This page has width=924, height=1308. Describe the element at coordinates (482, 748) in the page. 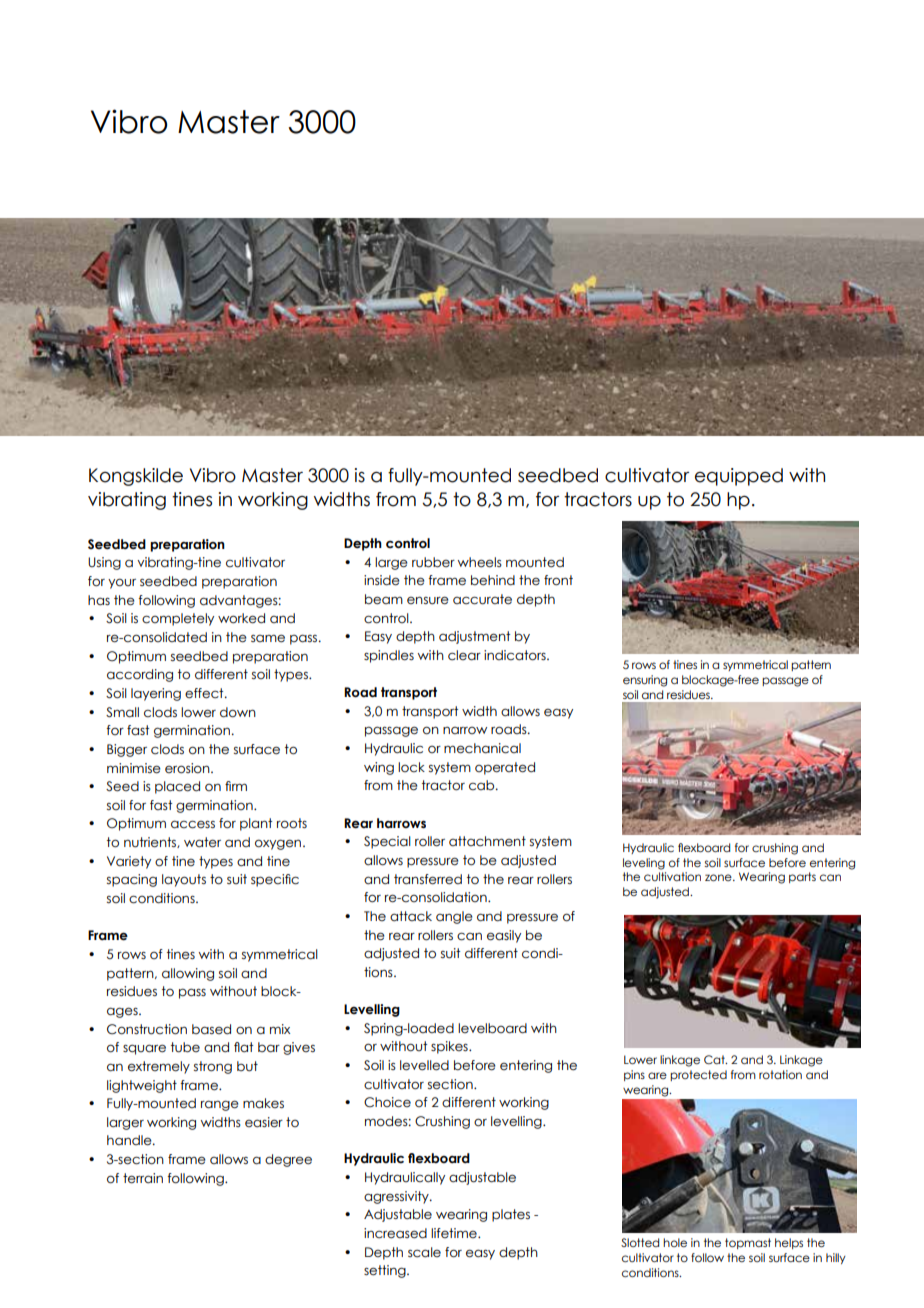

I see `mechanical` at that location.
